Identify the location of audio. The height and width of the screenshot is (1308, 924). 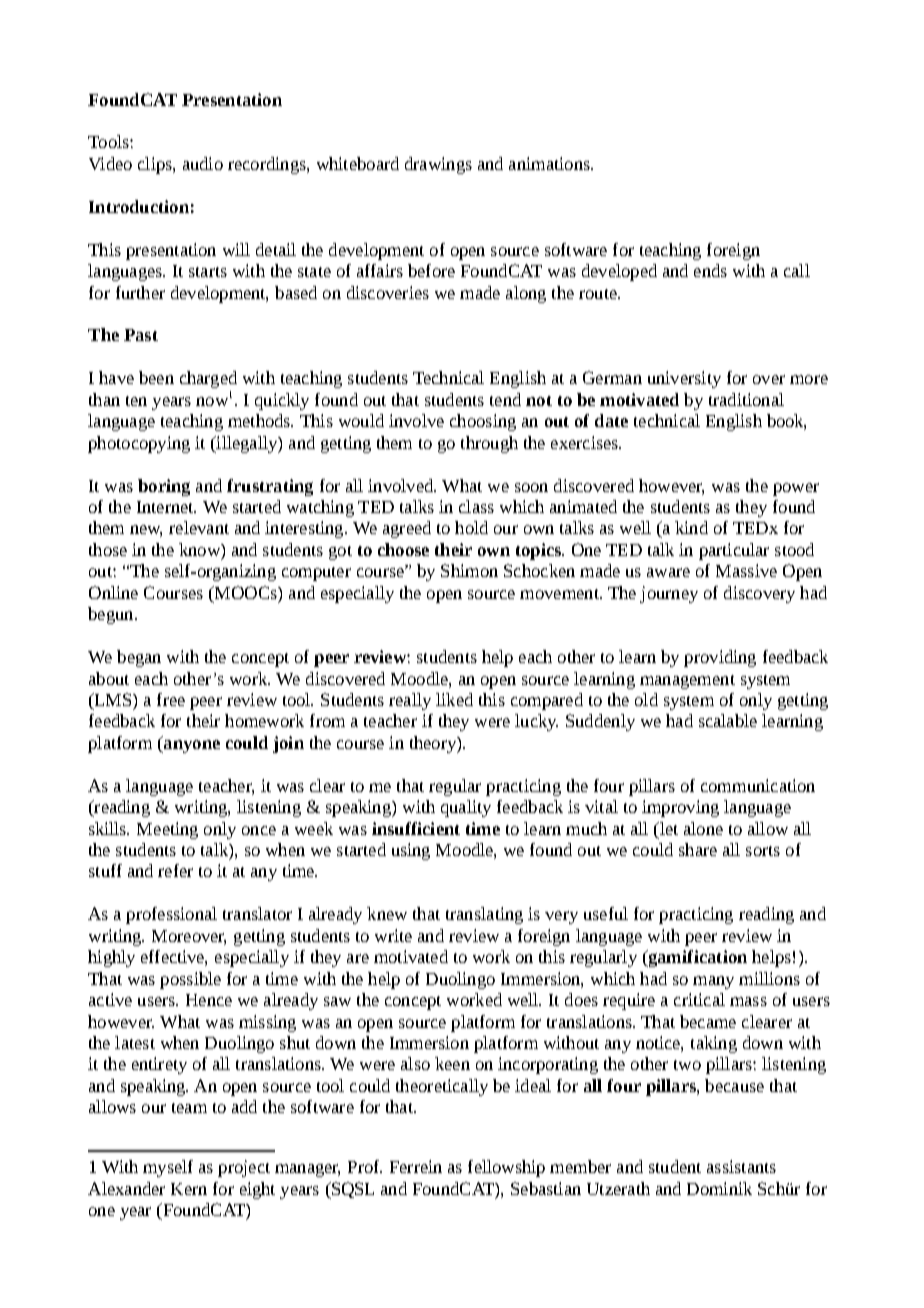
(203, 163).
